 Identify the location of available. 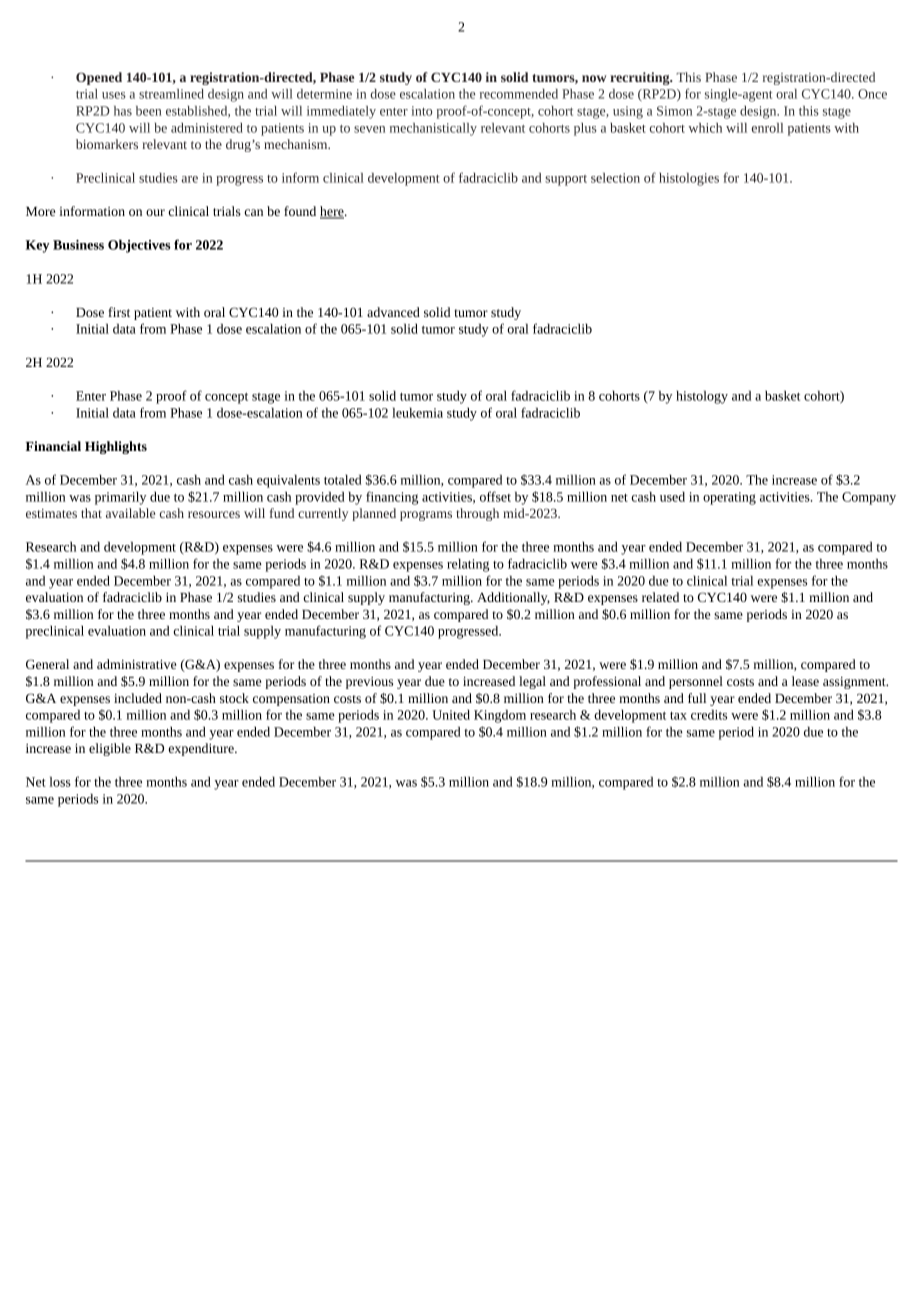
(130, 513).
